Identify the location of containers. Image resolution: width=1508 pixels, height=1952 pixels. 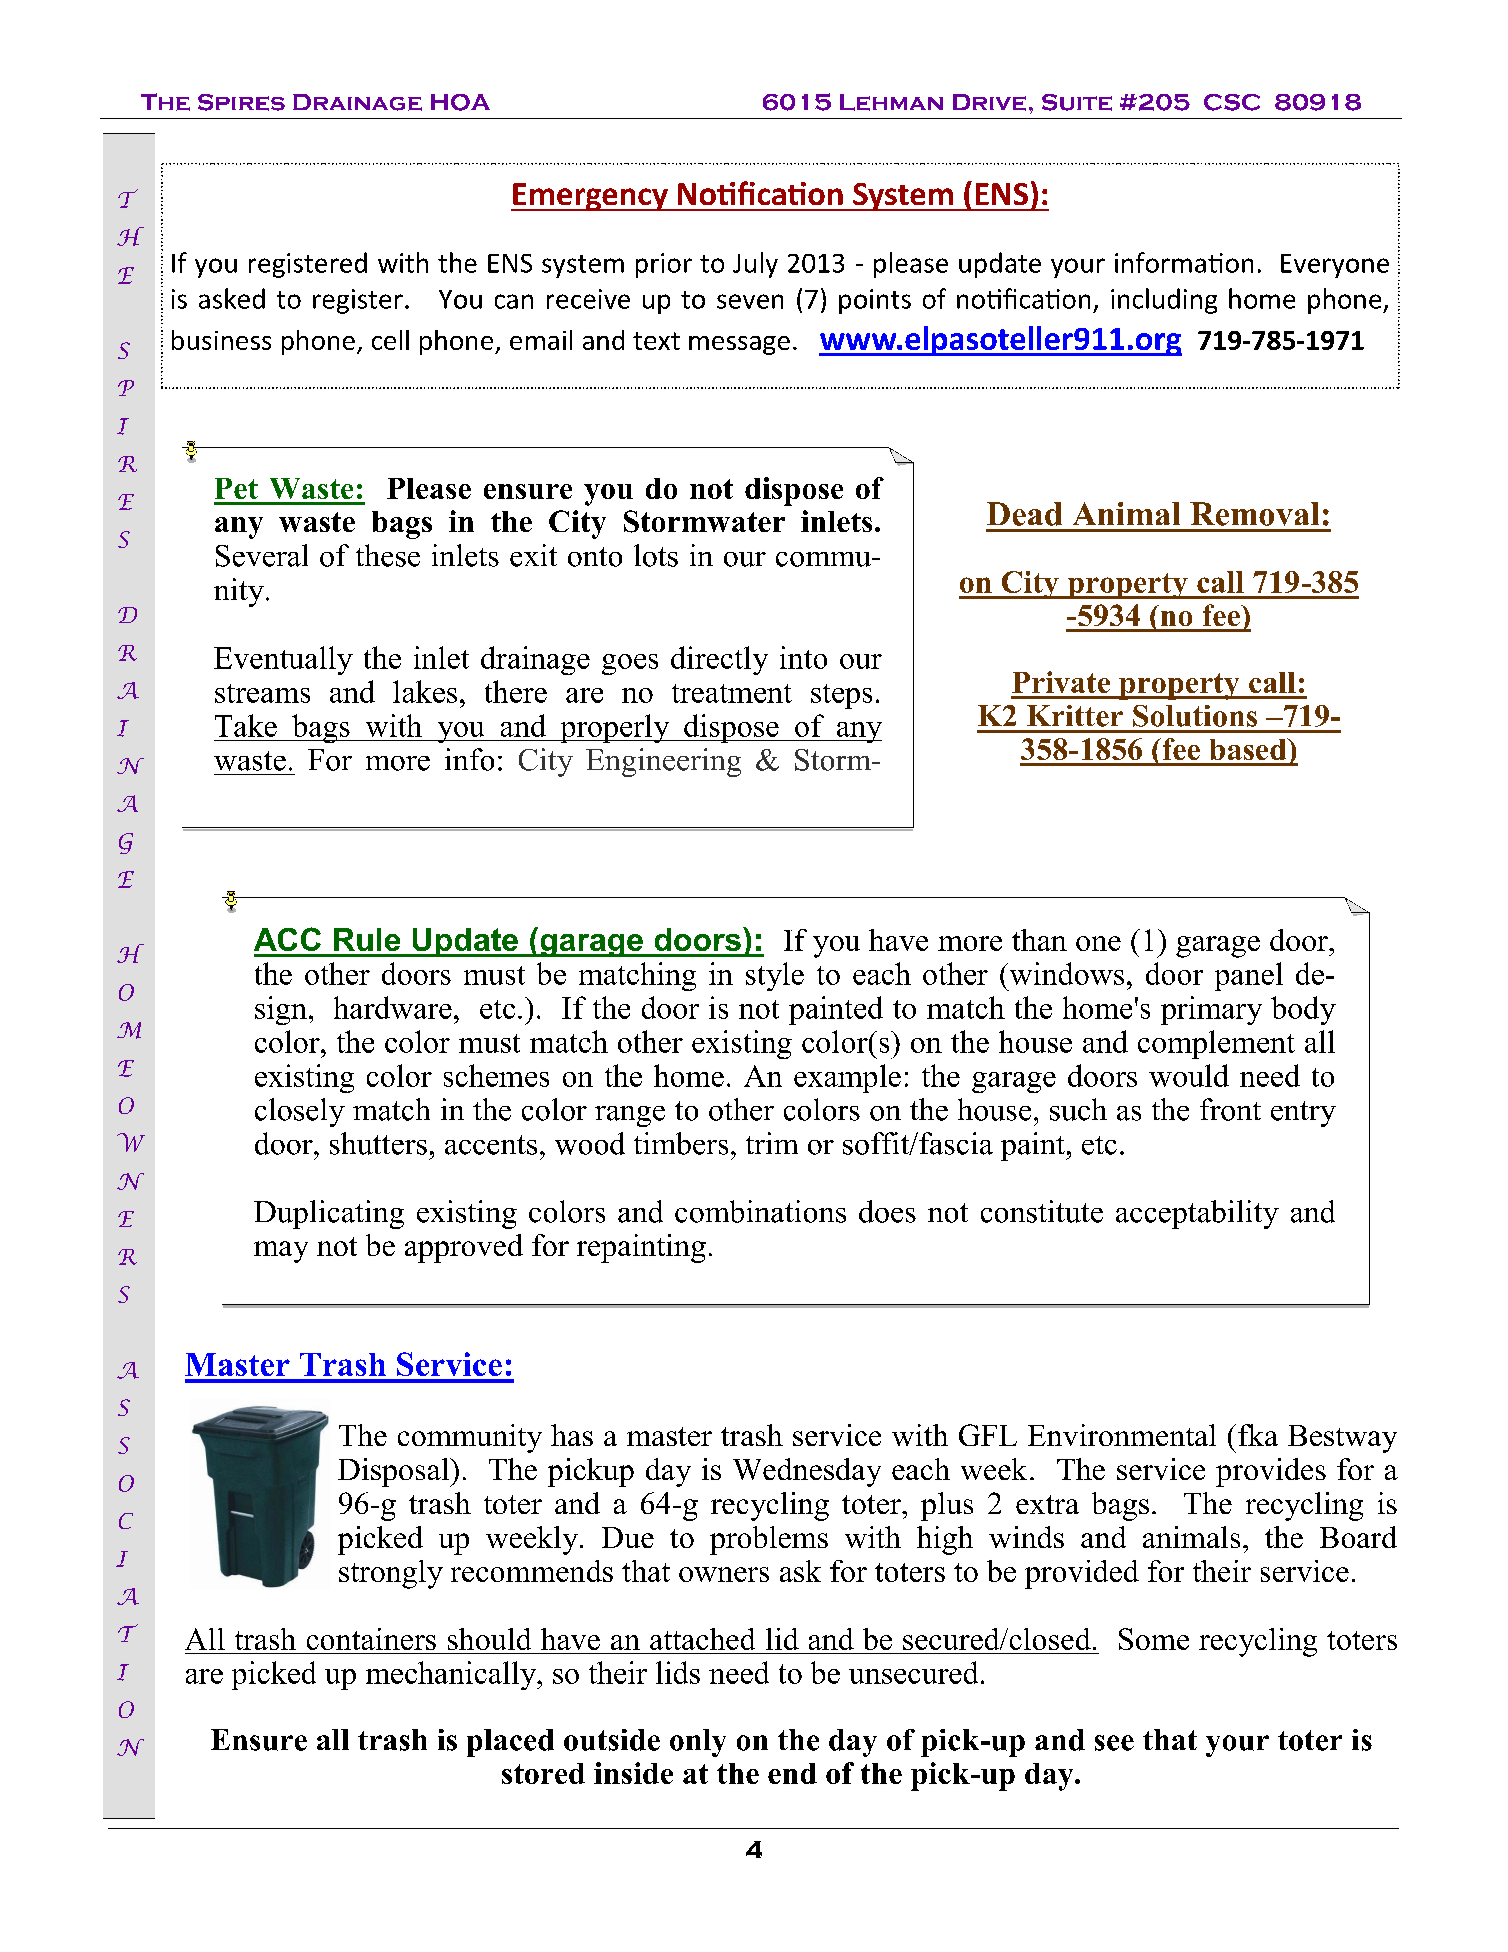
(371, 1639).
